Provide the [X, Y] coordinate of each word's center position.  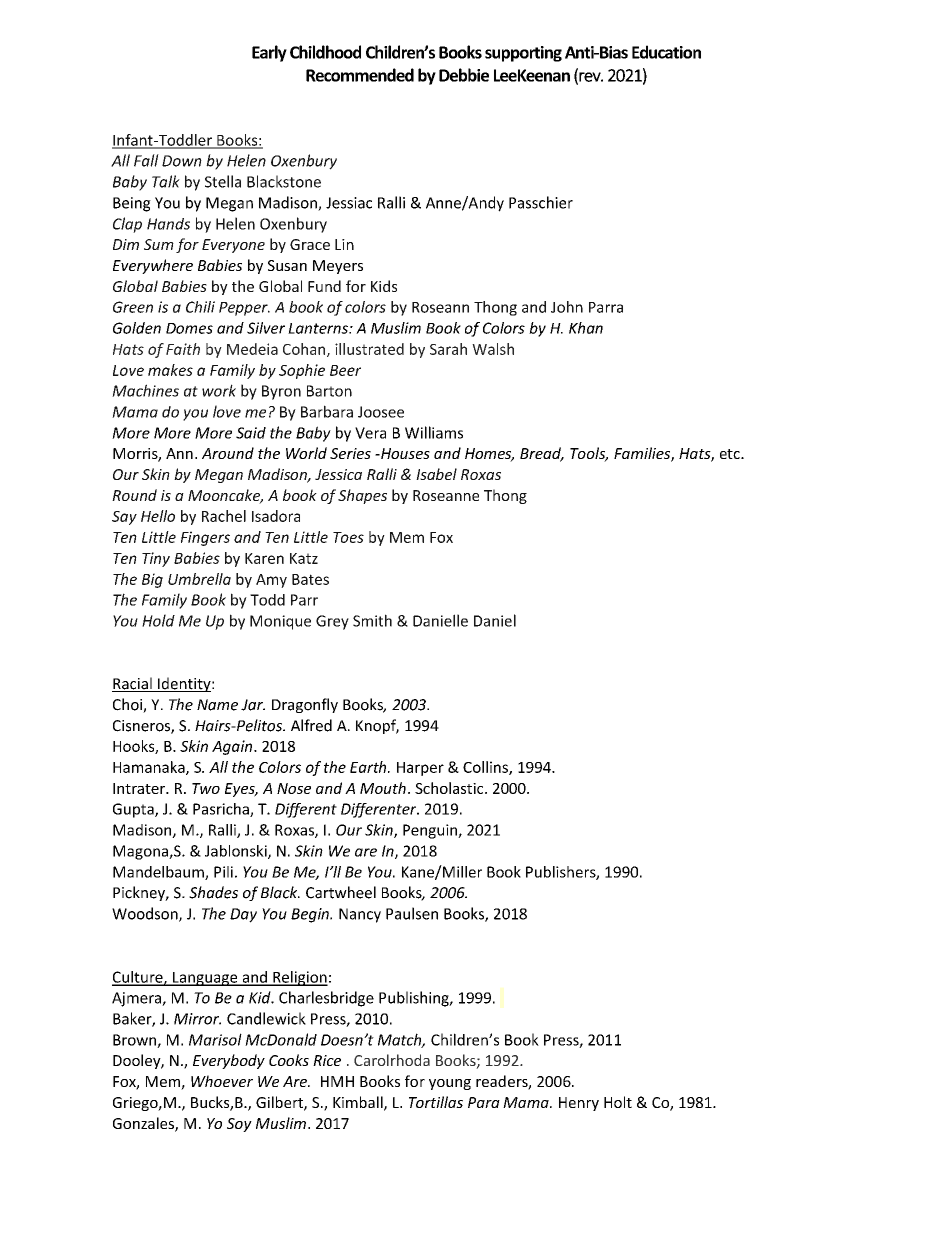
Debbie [464, 75]
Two [206, 788]
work [219, 390]
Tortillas [436, 1102]
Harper [420, 769]
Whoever [222, 1081]
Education [666, 52]
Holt [618, 1102]
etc [731, 454]
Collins [486, 768]
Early [269, 53]
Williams [434, 432]
